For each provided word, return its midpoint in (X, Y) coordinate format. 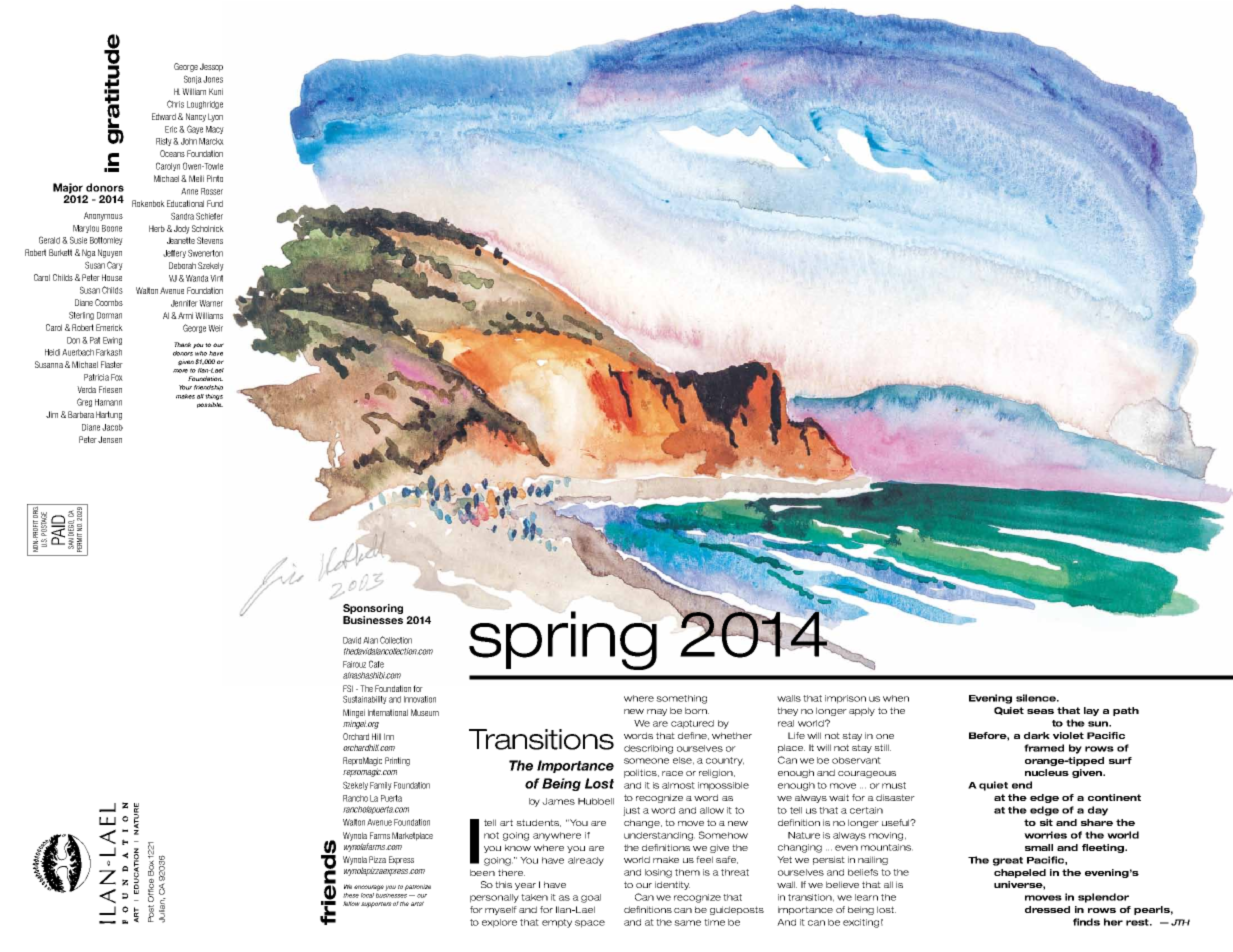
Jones (213, 79)
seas (1040, 711)
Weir (215, 328)
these (351, 895)
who (201, 353)
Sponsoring (373, 610)
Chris (175, 104)
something (681, 699)
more (180, 371)
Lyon (215, 117)
